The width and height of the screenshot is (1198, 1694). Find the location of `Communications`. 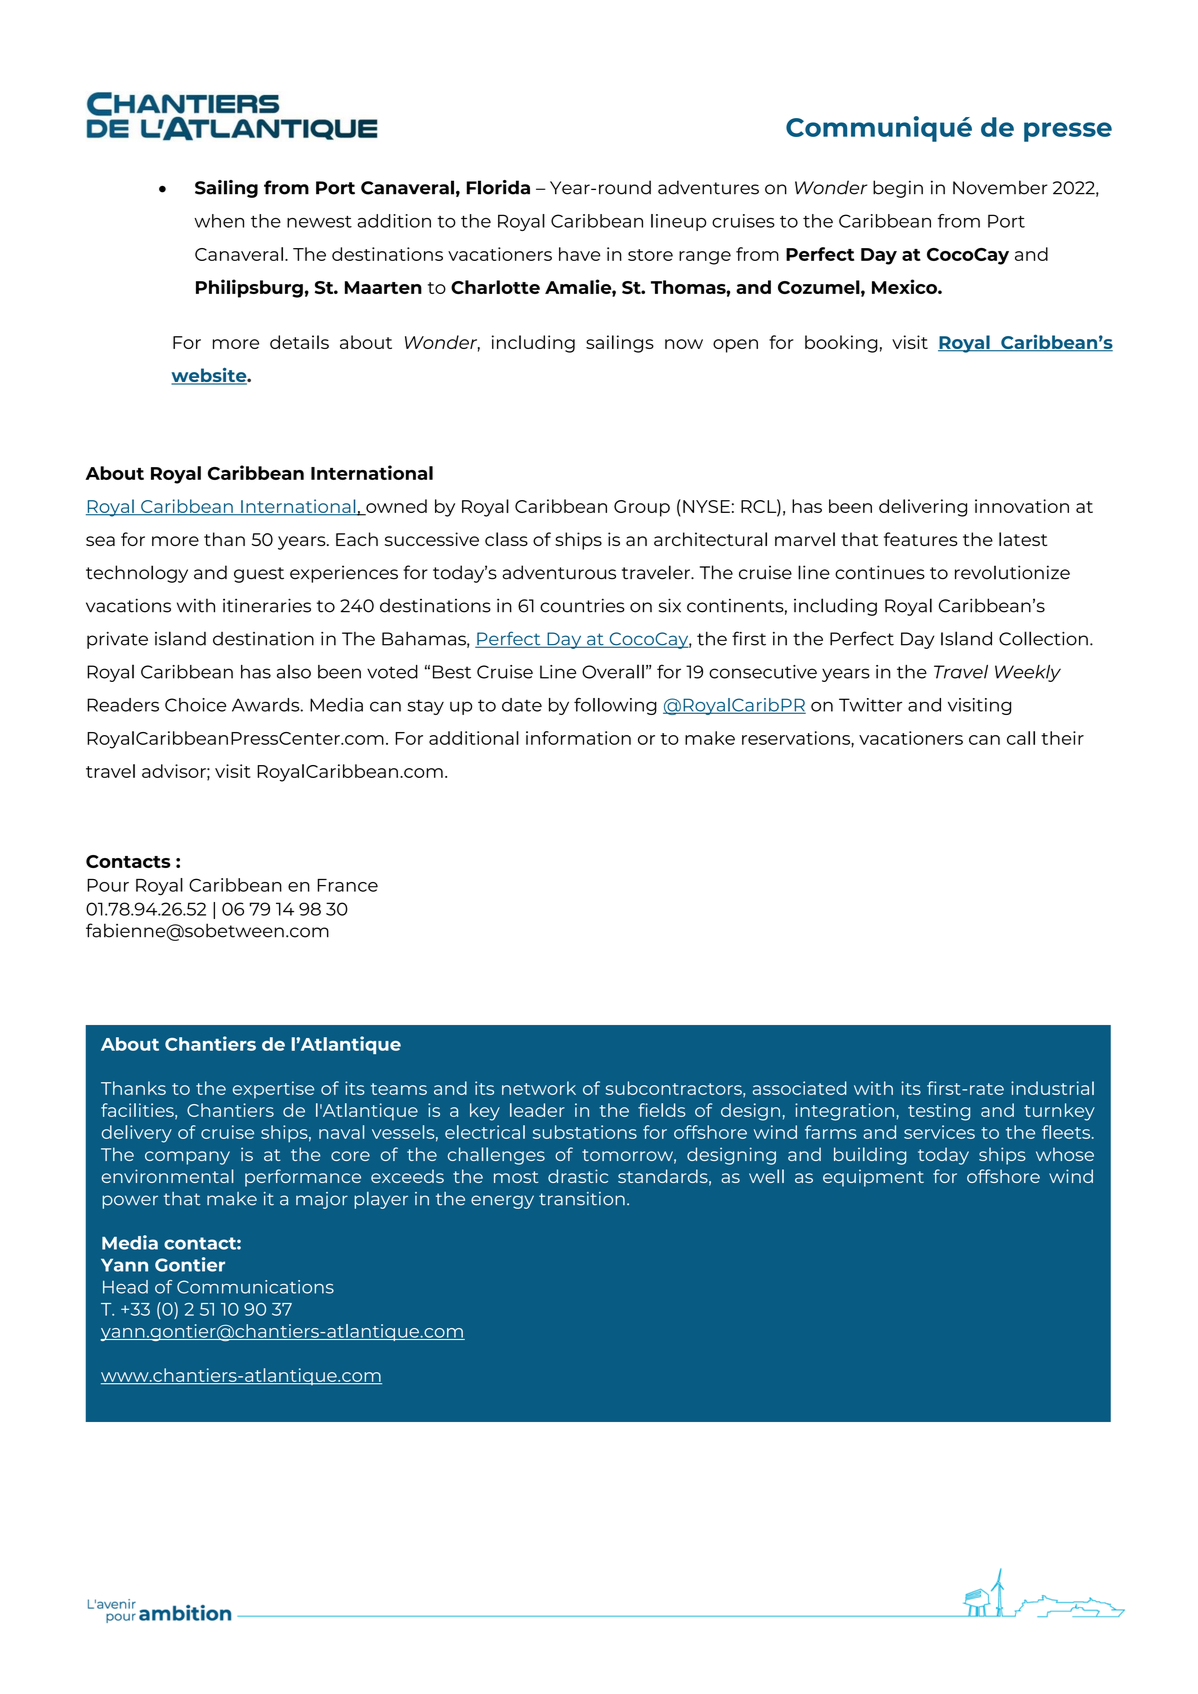

Communications is located at coordinates (255, 1287).
